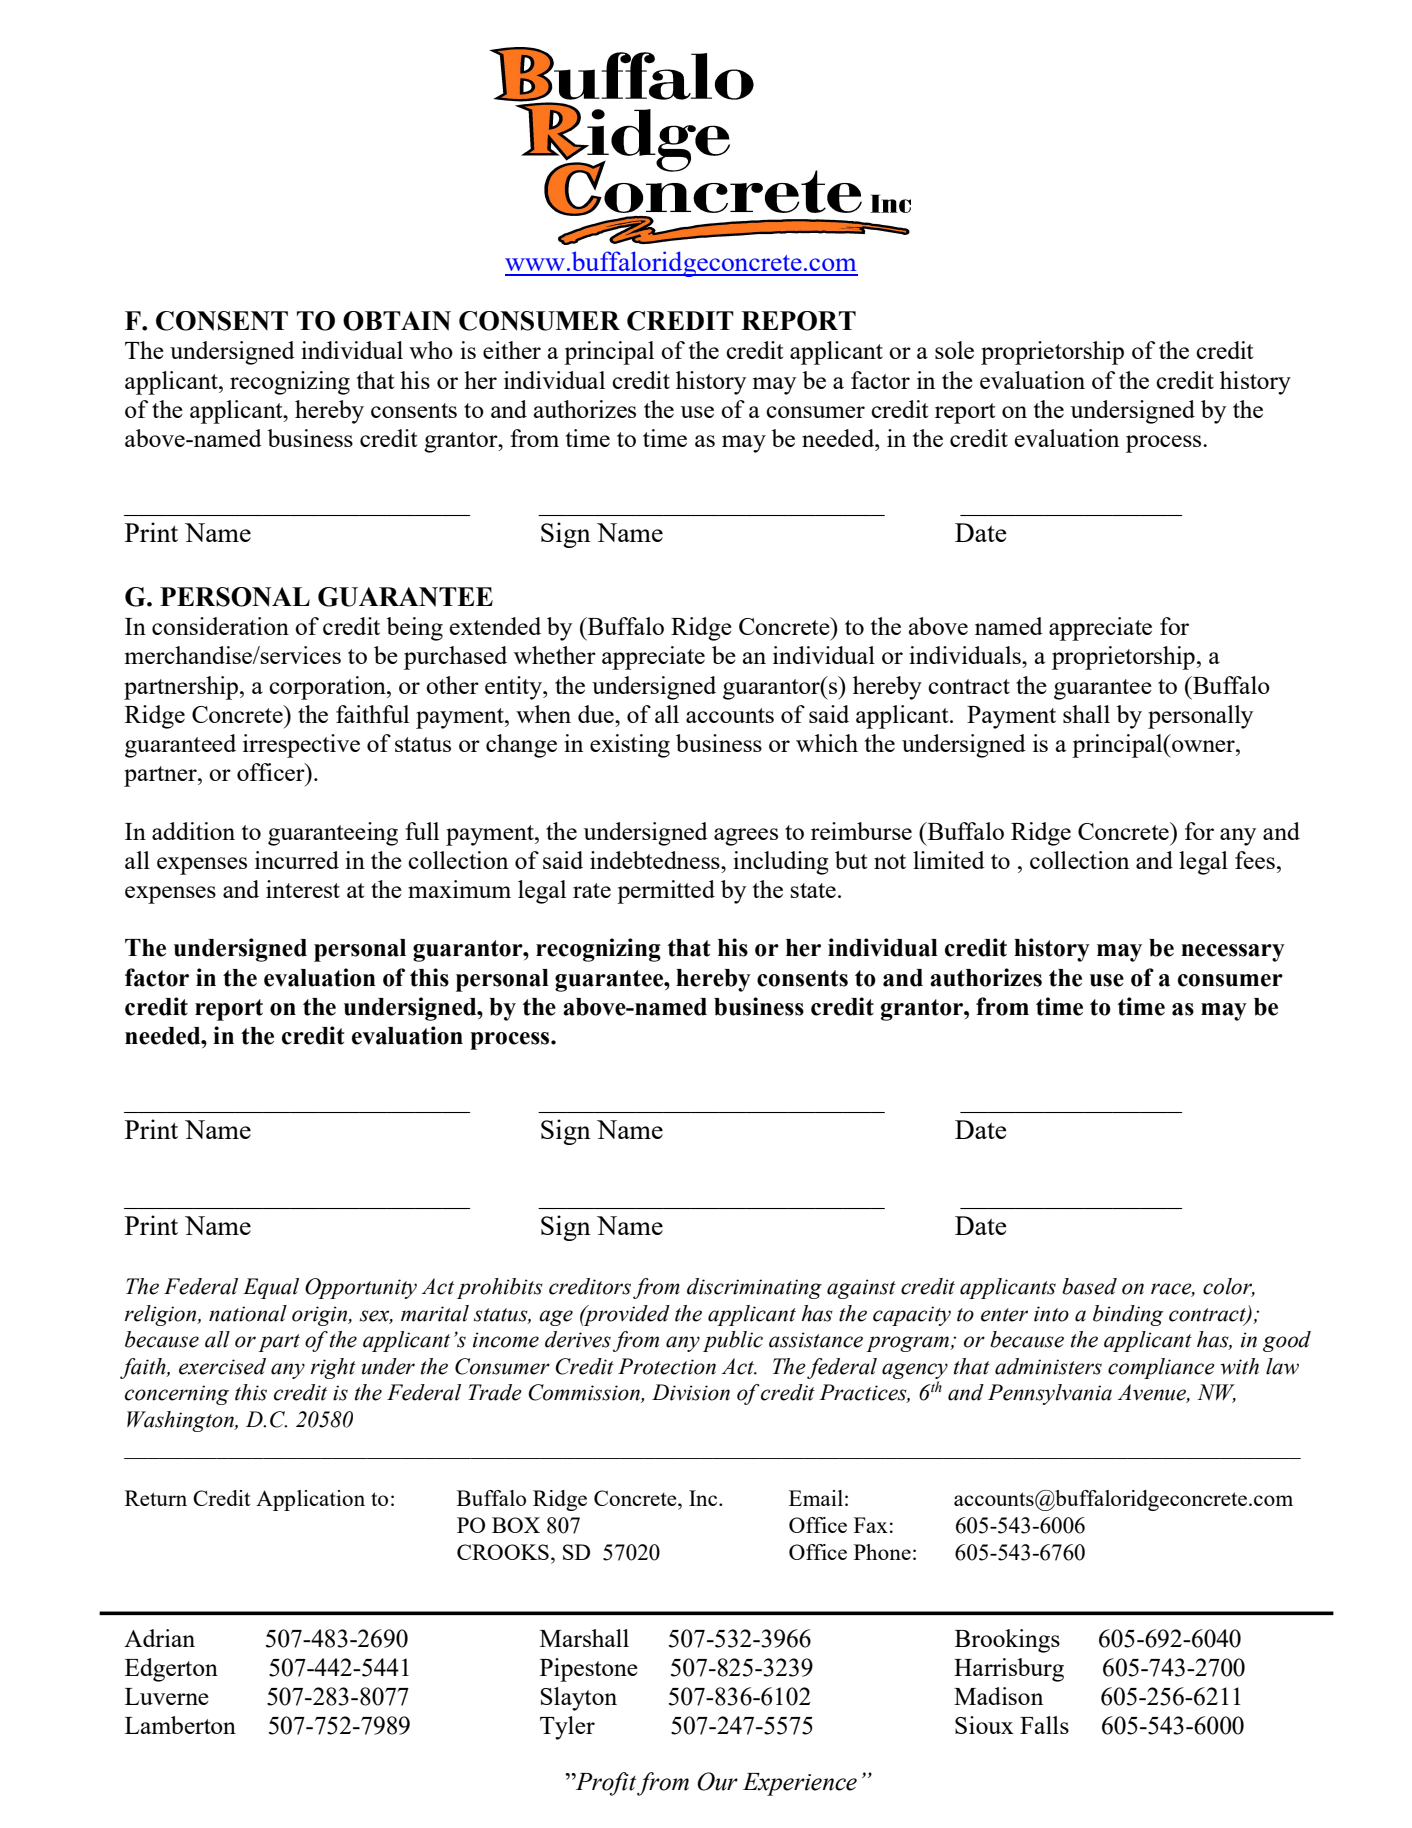 This image has height=1828, width=1412. Describe the element at coordinates (328, 688) in the image. I see `corporation` at that location.
